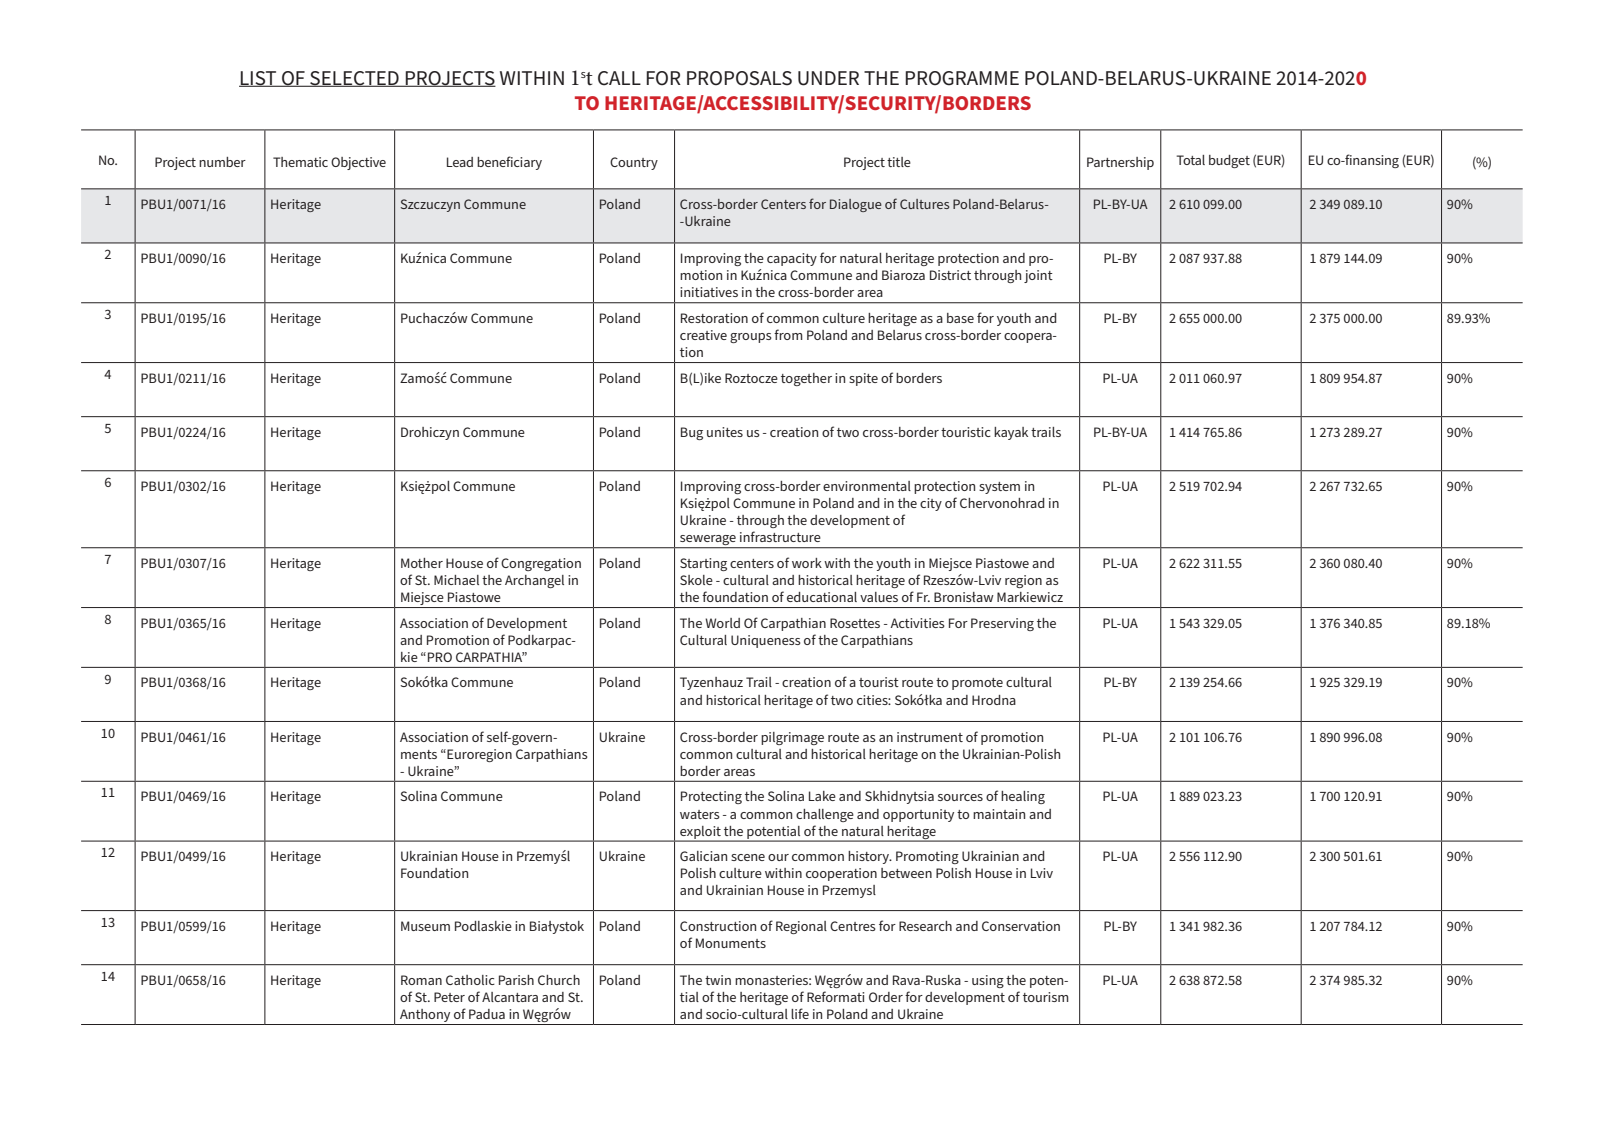 The height and width of the page is (1136, 1606). What do you see at coordinates (708, 541) in the page?
I see `sewerage` at bounding box center [708, 541].
